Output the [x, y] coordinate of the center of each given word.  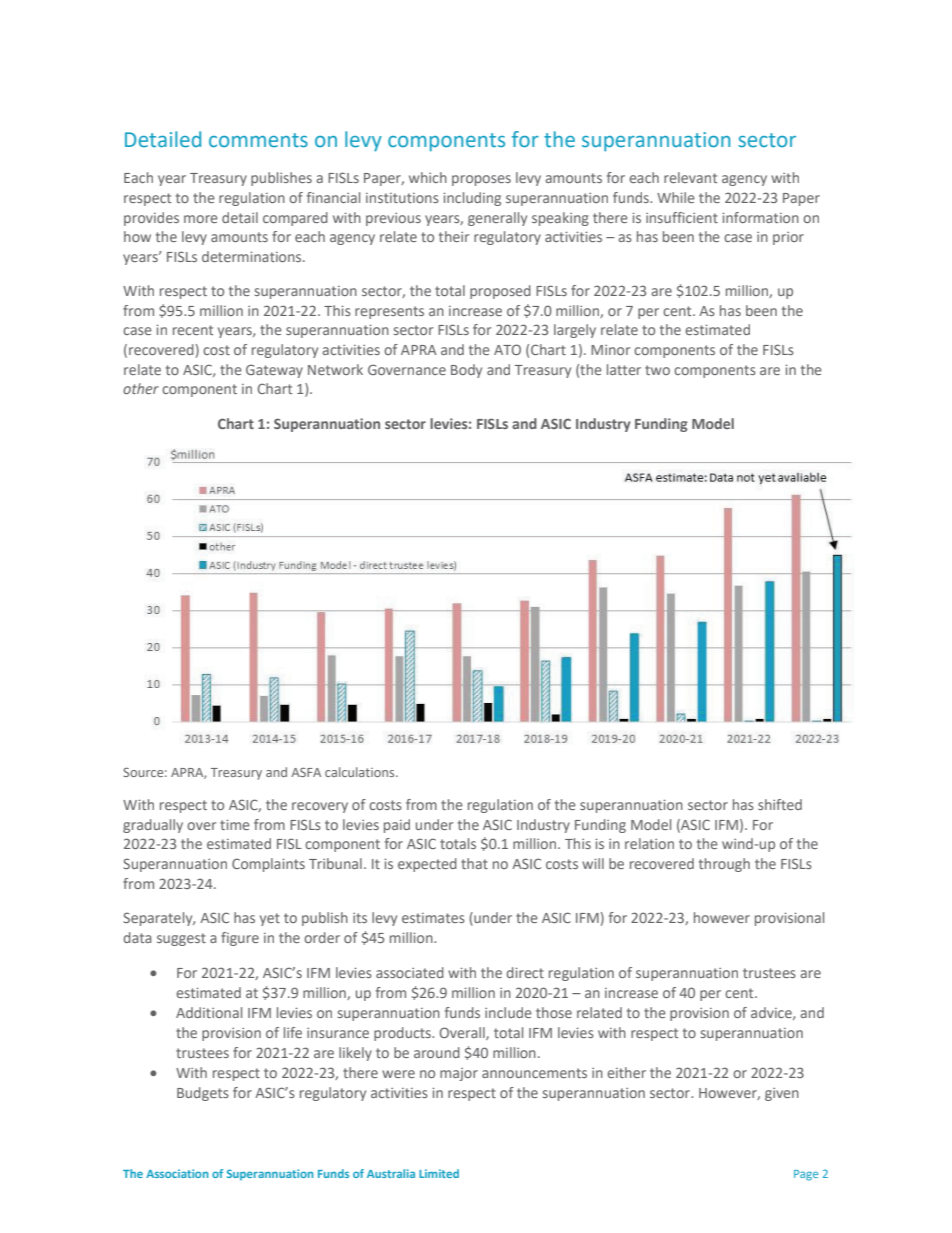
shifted [780, 804]
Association [177, 1173]
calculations [361, 772]
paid [397, 826]
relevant [690, 177]
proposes [481, 180]
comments [258, 140]
